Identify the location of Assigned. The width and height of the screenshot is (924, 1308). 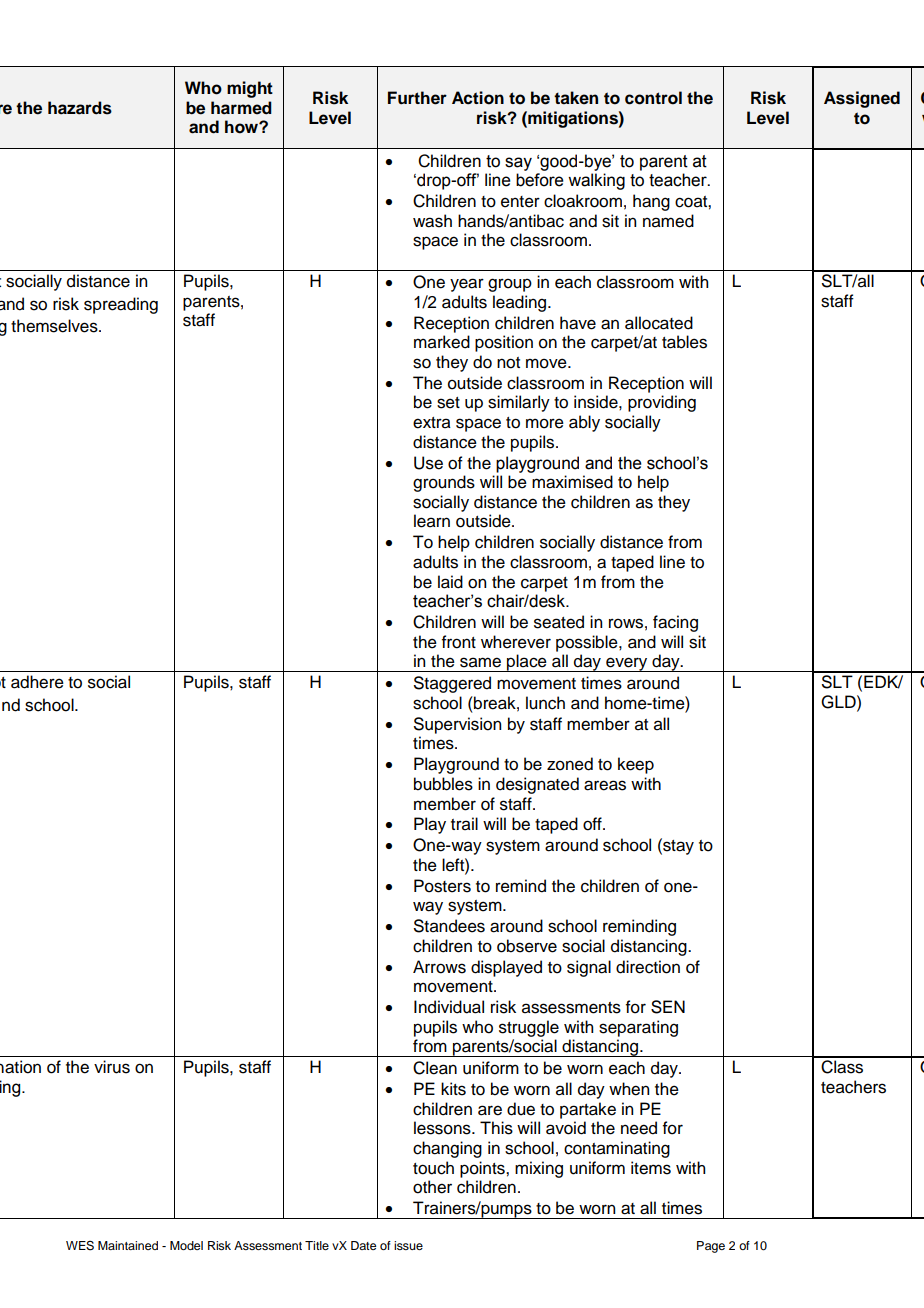
(862, 99).
